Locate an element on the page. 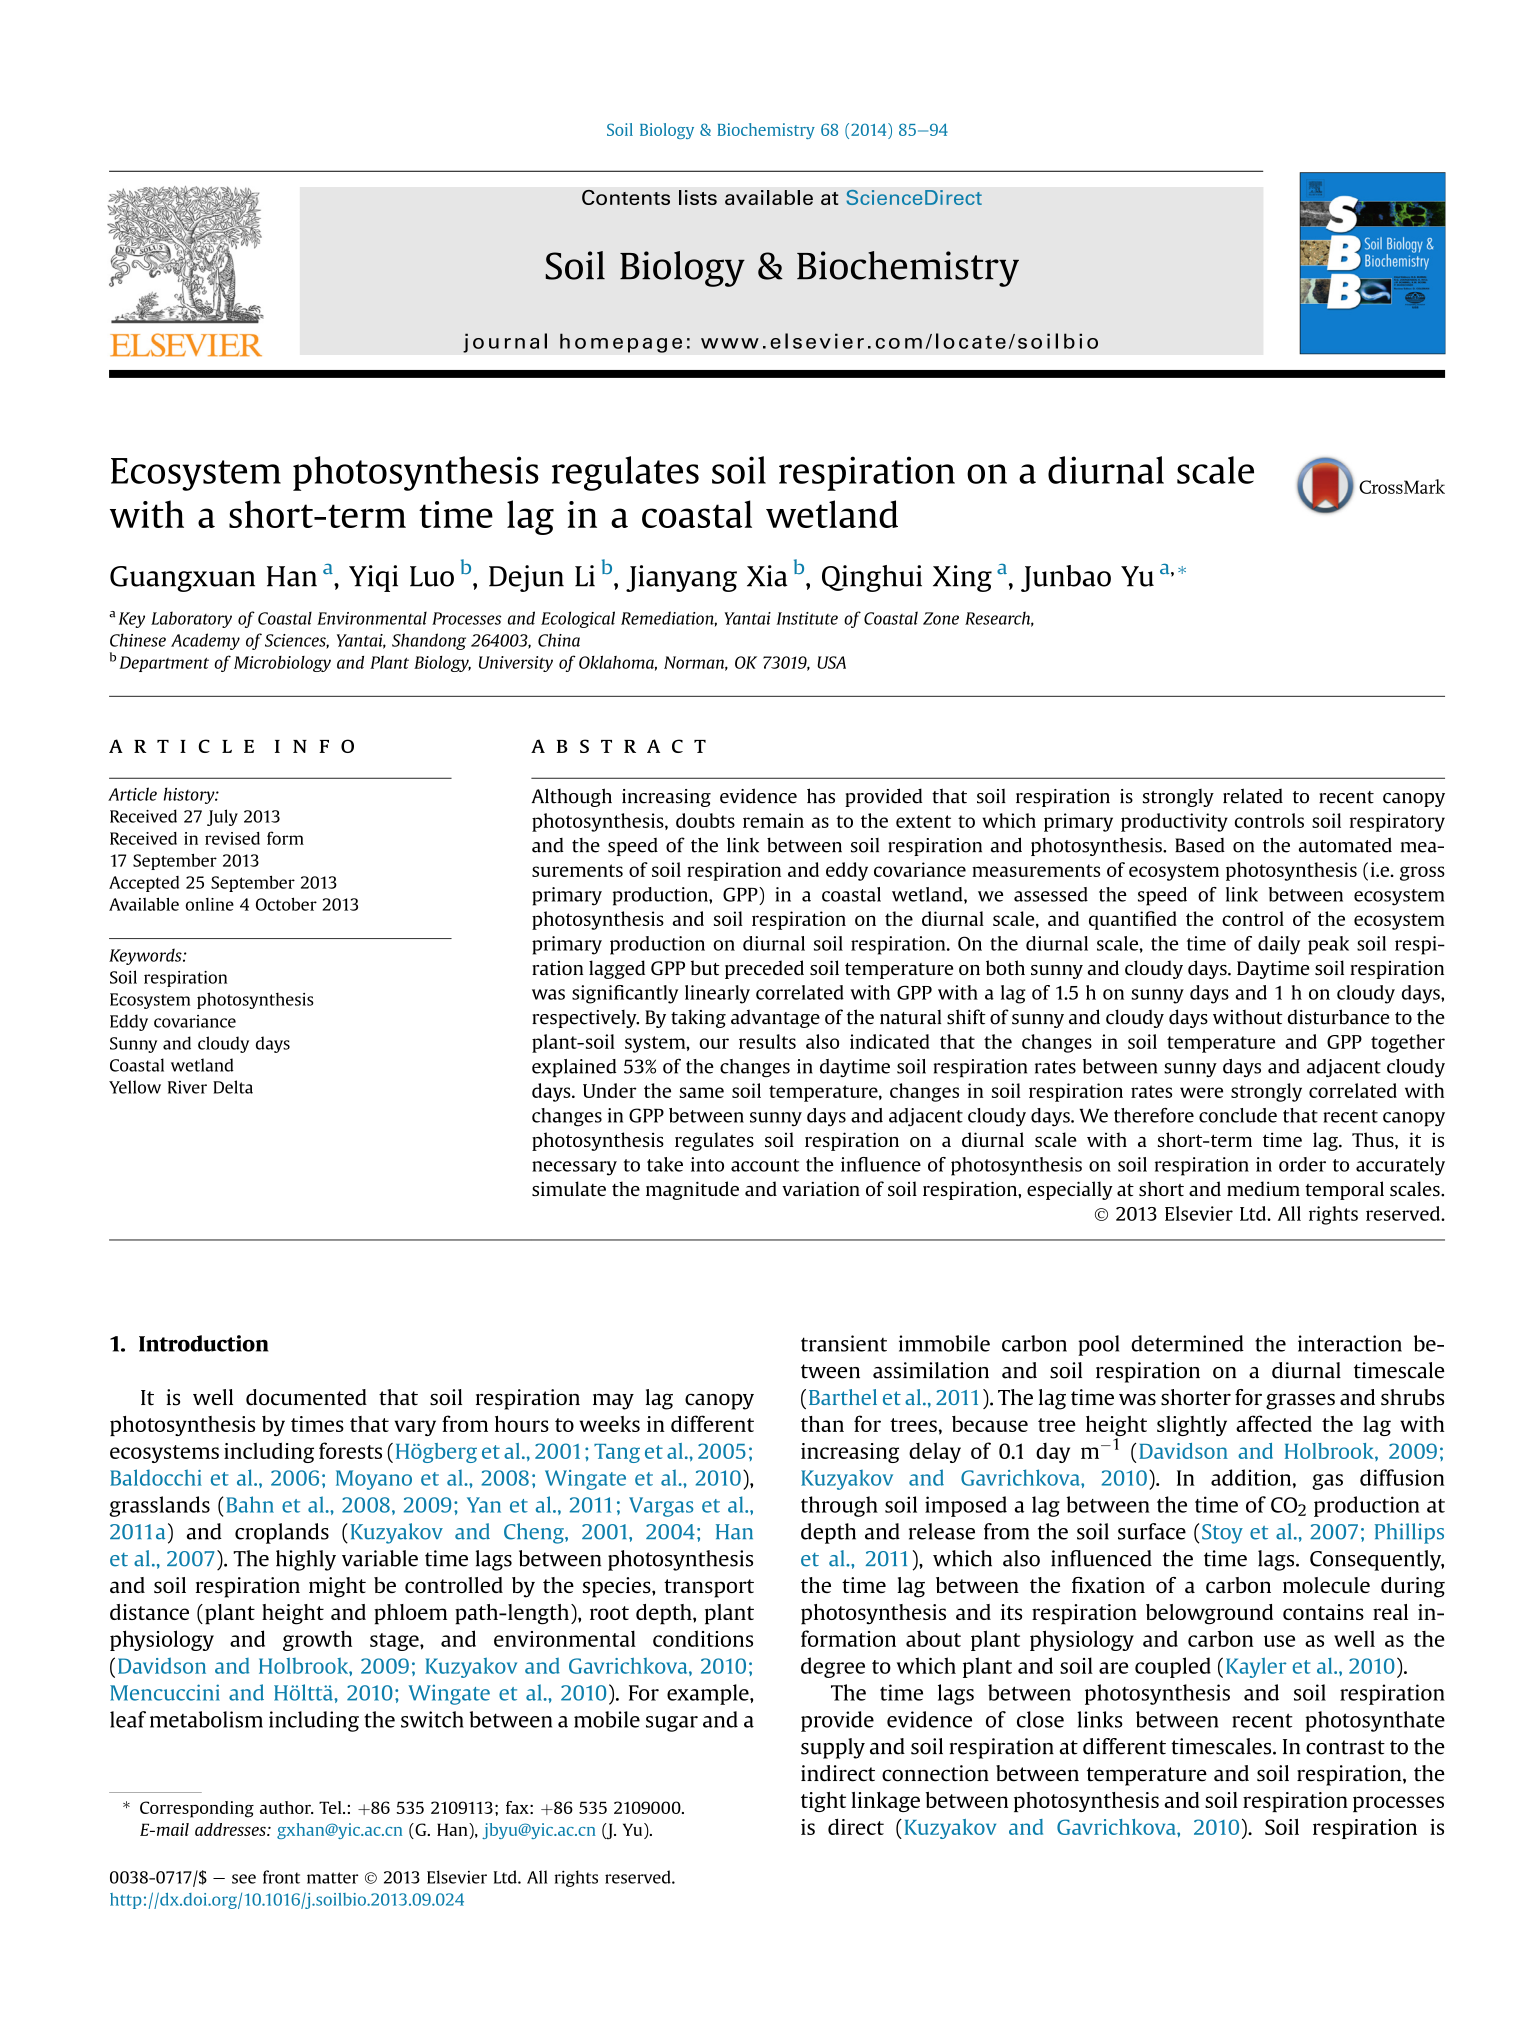 The width and height of the image is (1529, 2038). journal is located at coordinates (505, 343).
